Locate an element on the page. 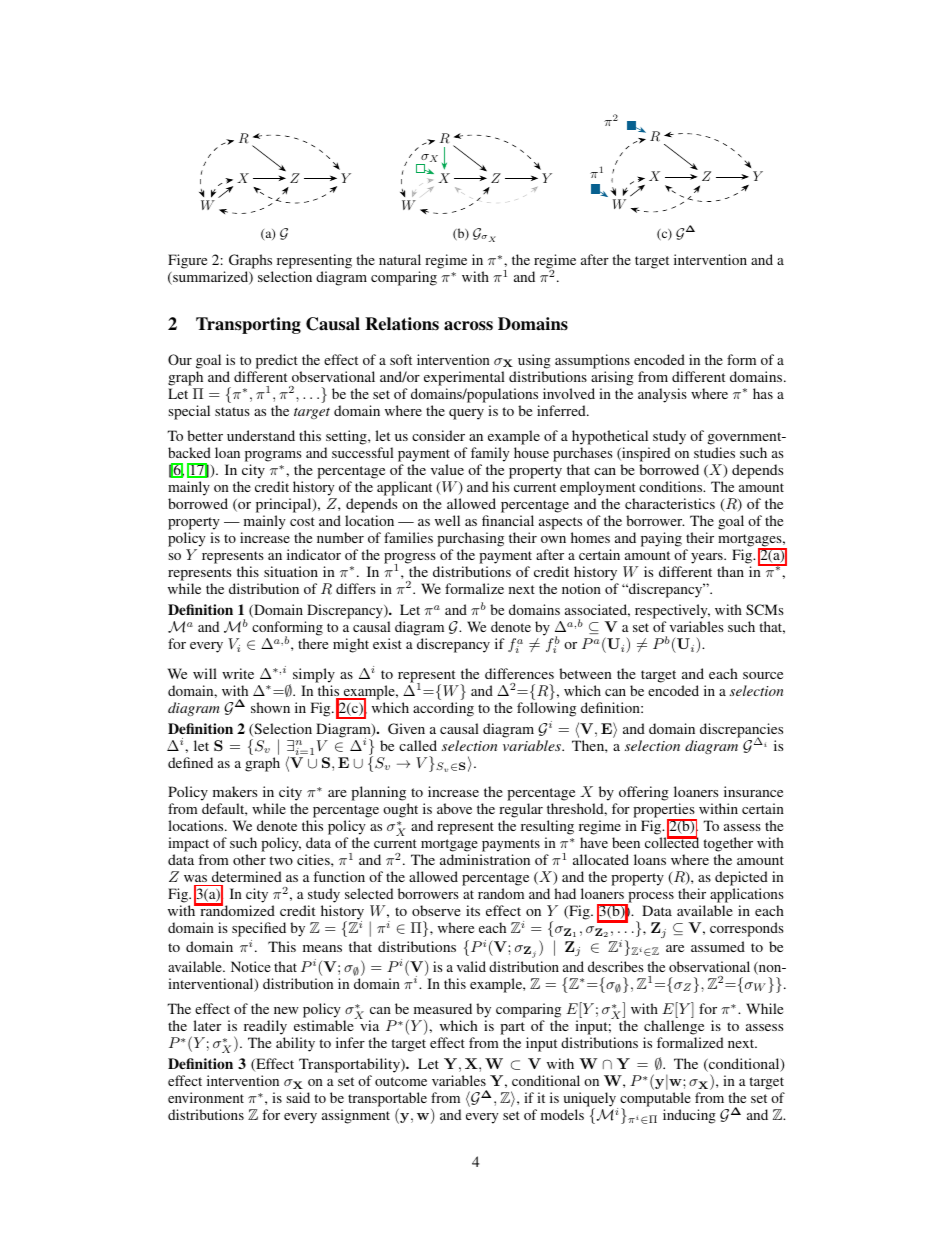  outcome is located at coordinates (401, 1081).
